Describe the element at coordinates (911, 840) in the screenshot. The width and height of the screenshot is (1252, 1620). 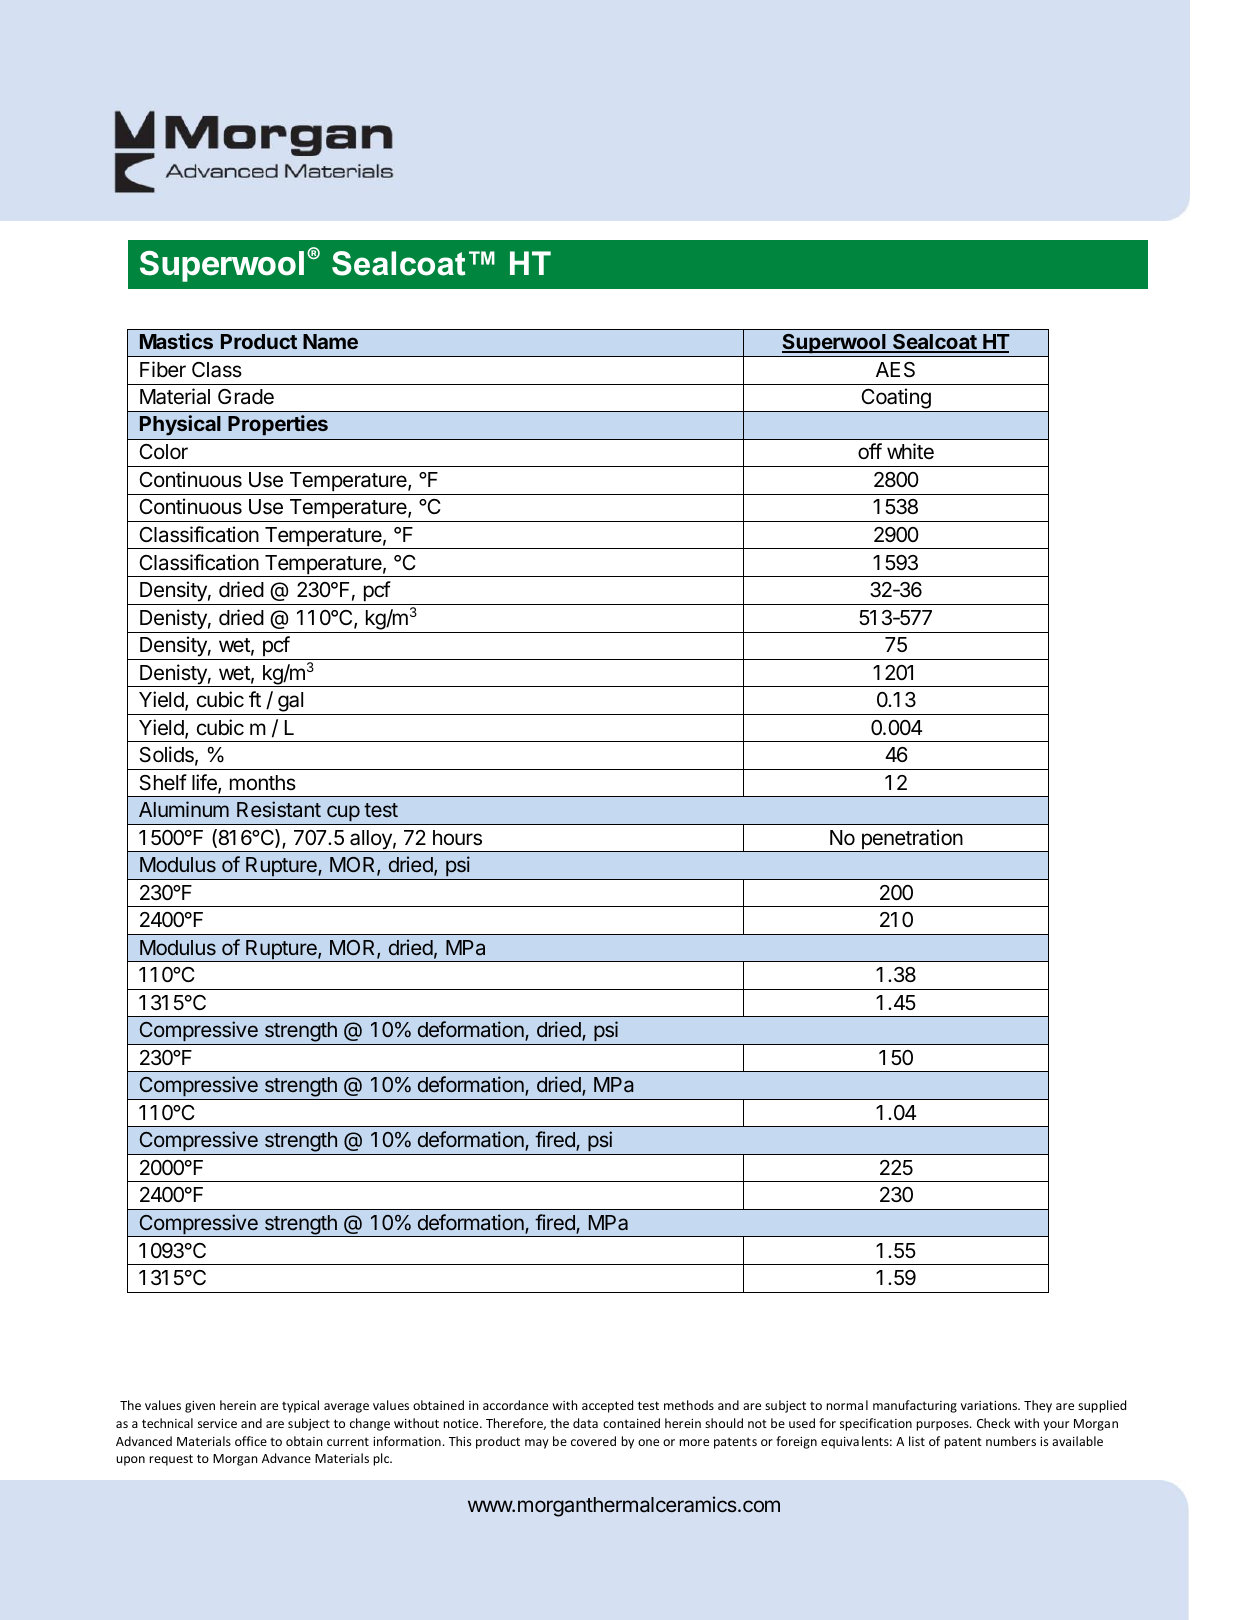
I see `penetration` at that location.
